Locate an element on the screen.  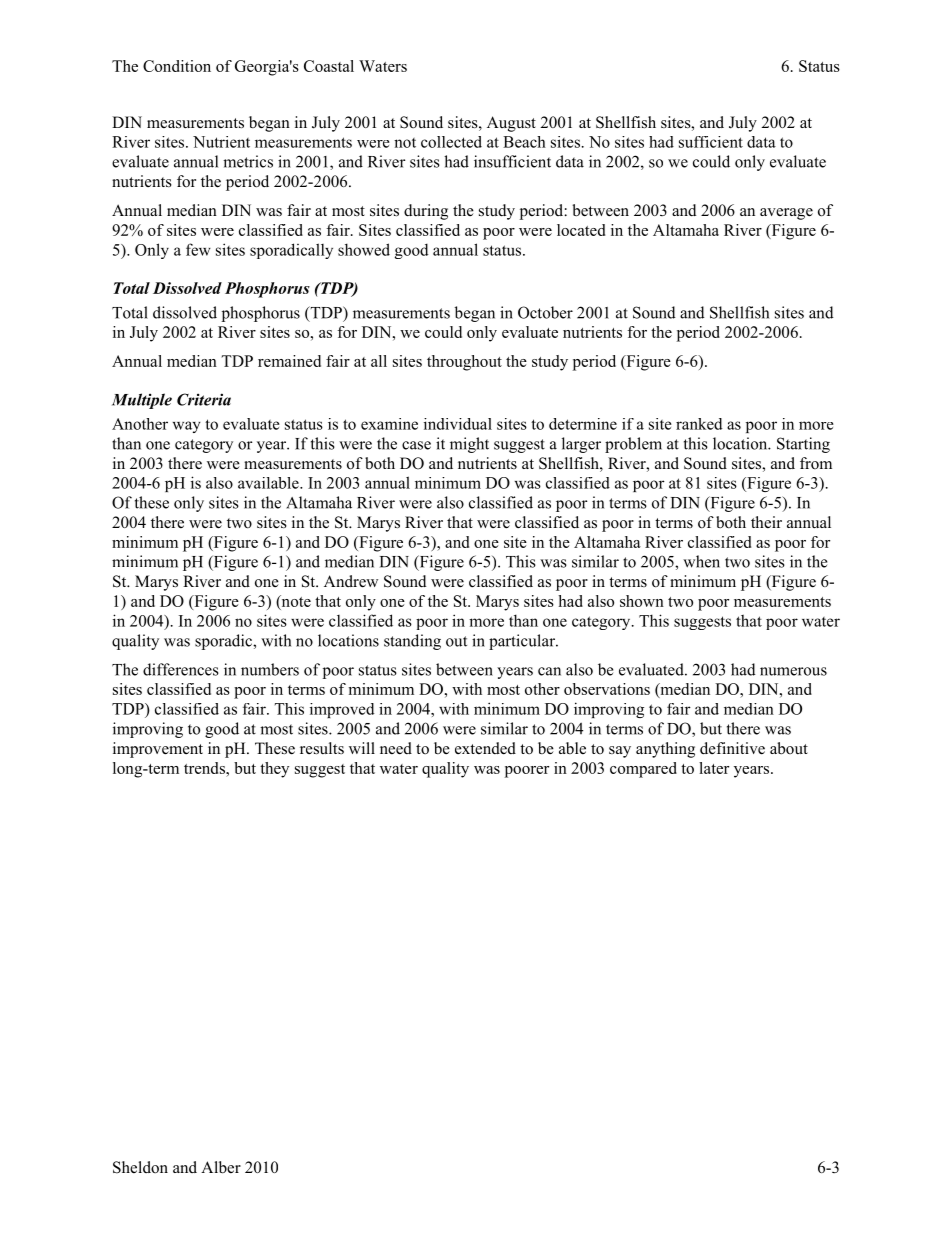
when is located at coordinates (701, 561).
